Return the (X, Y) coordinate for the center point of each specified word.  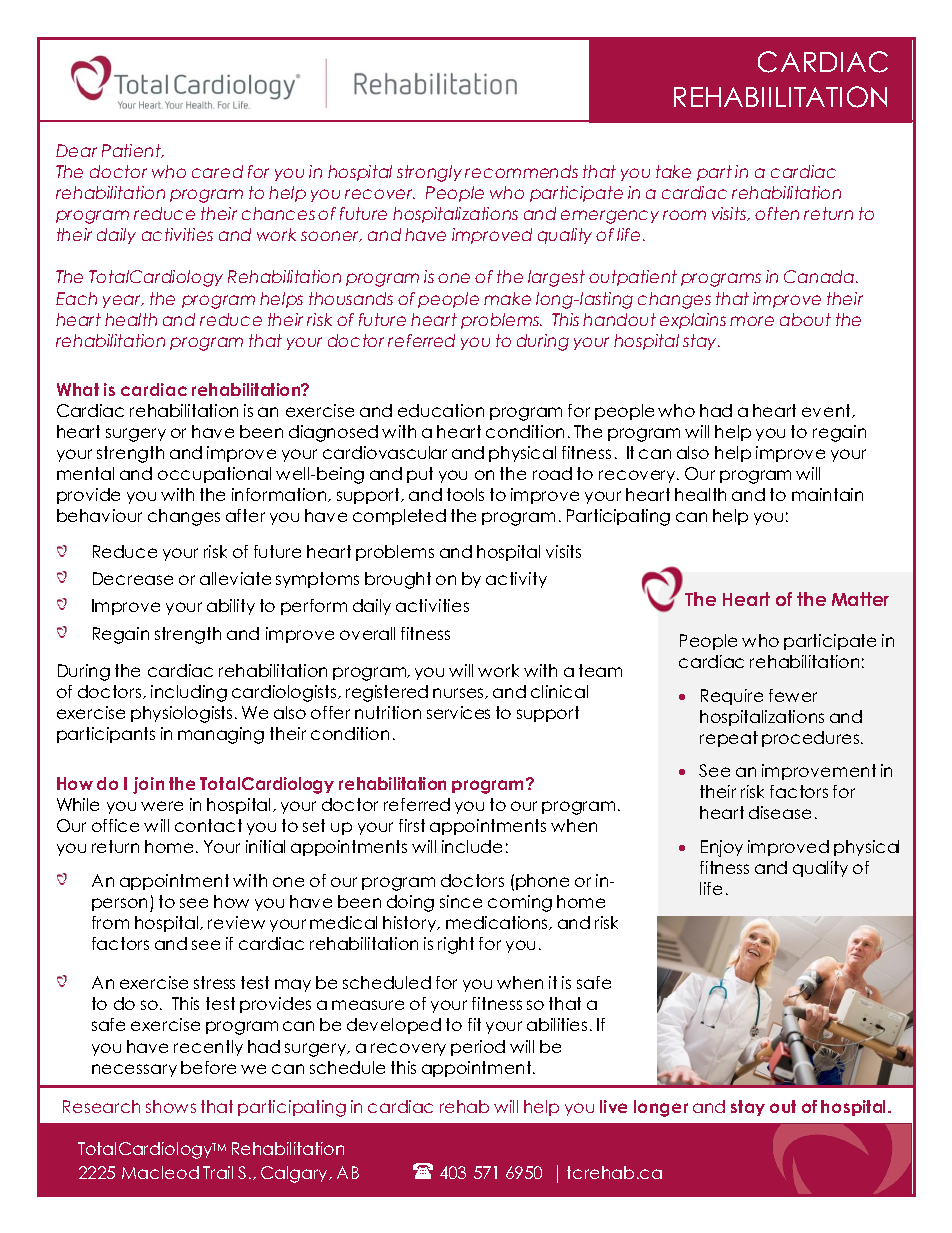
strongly (429, 173)
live (613, 1106)
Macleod (160, 1172)
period (478, 1048)
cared (217, 171)
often (777, 213)
